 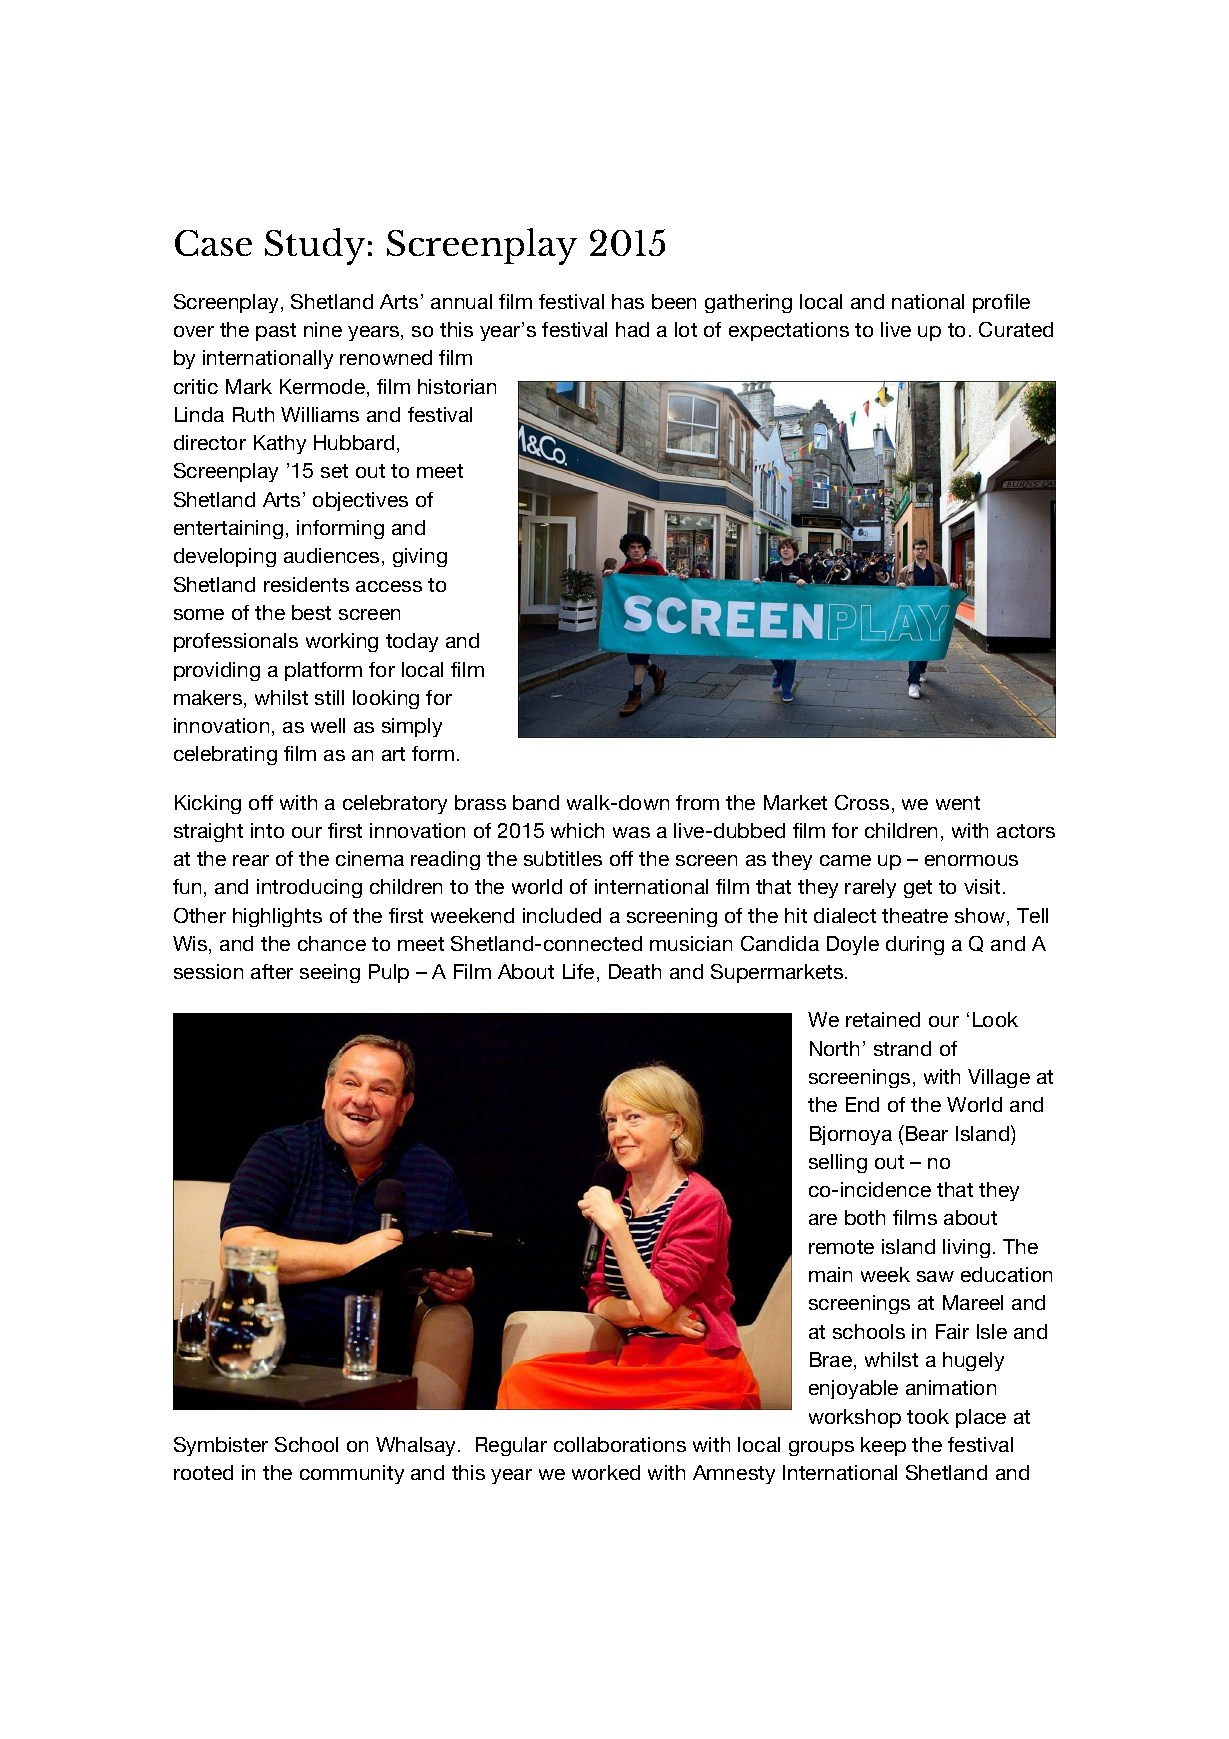 I want to click on strand, so click(x=902, y=1048).
